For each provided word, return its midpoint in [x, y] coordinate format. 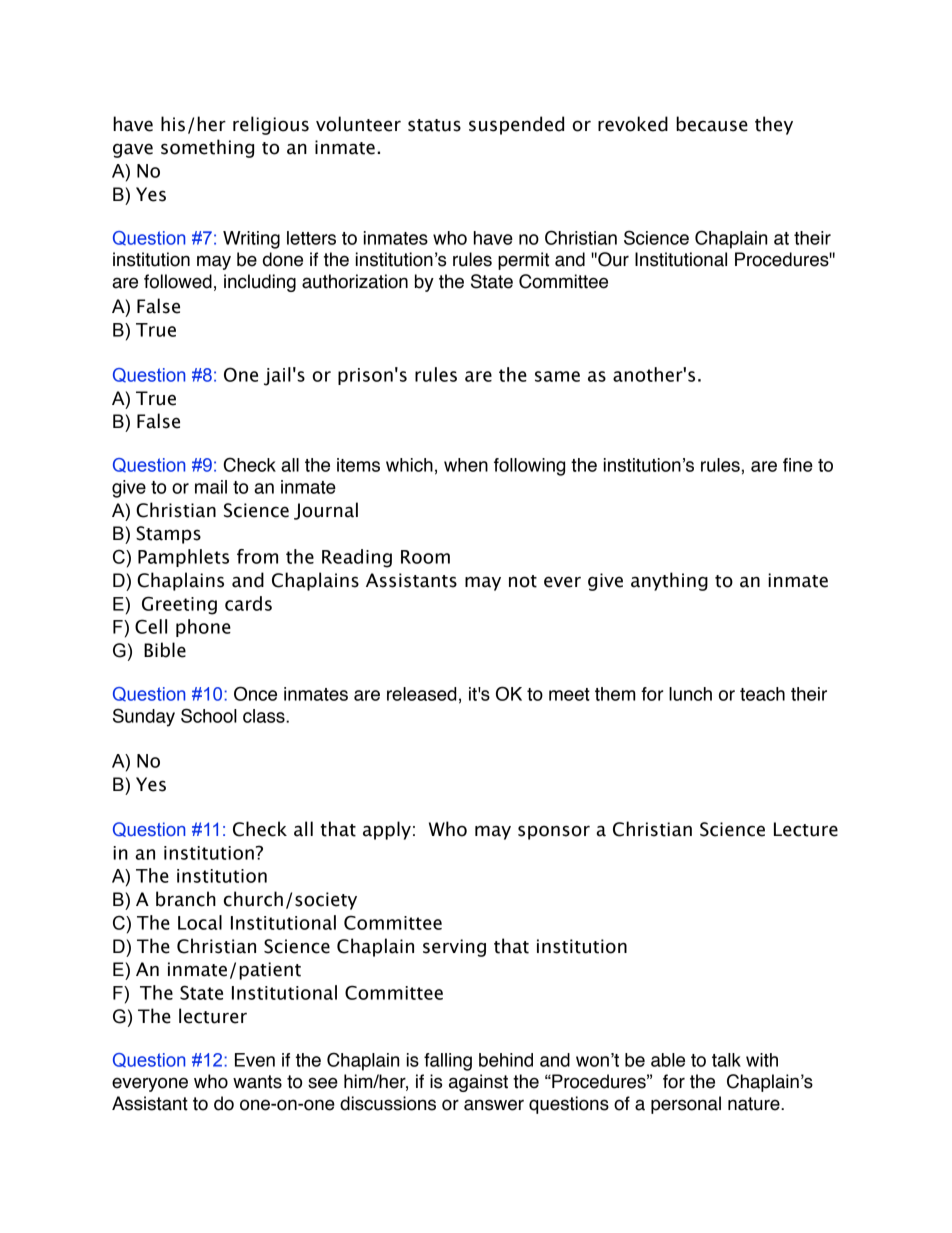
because [712, 124]
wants [257, 1082]
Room [425, 557]
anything [669, 581]
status [434, 125]
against [478, 1083]
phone [203, 628]
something [207, 148]
